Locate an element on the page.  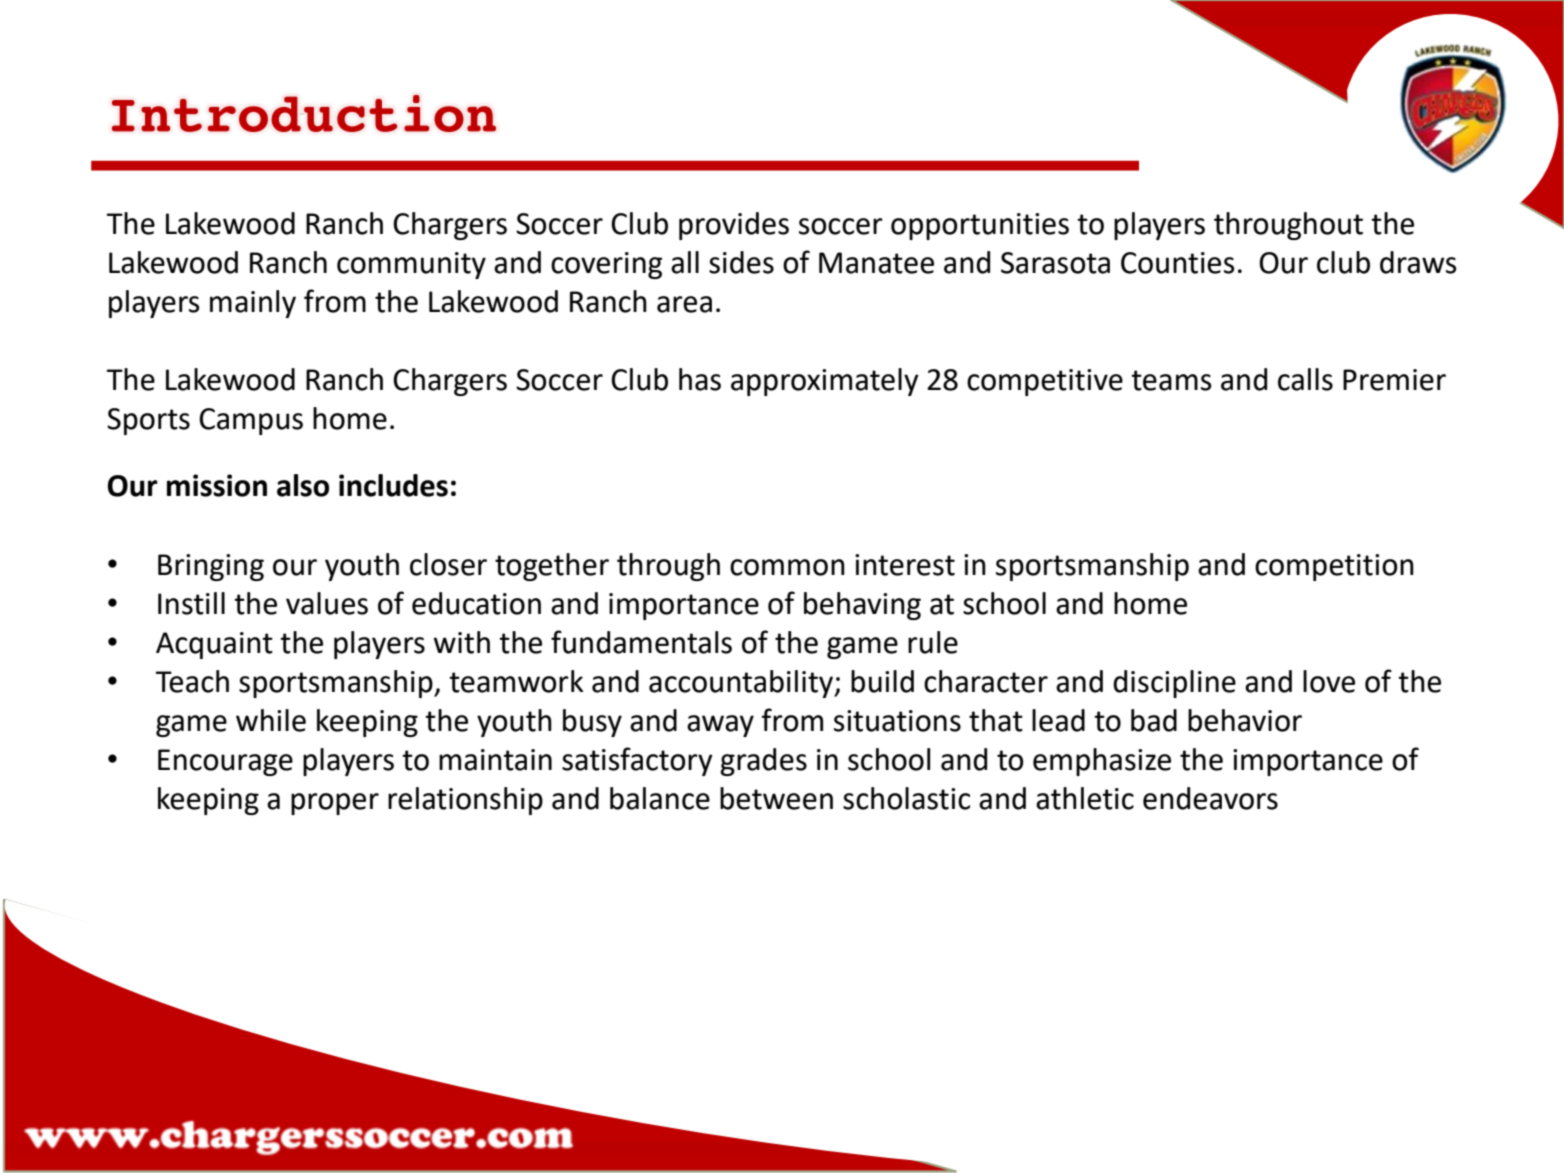
calls is located at coordinates (1305, 379).
